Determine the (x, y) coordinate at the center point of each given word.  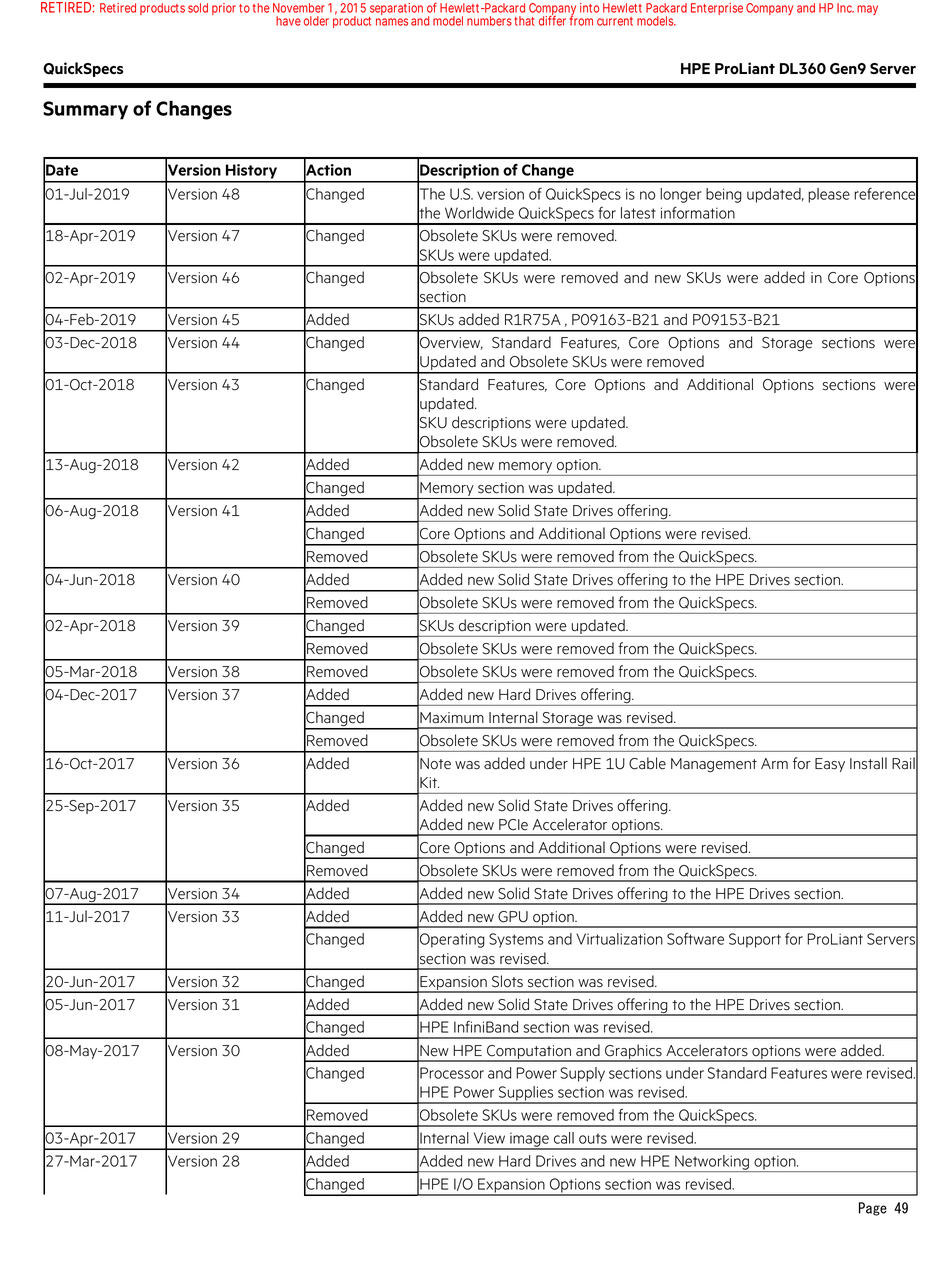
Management (714, 765)
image (529, 1141)
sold (198, 8)
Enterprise (717, 9)
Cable (647, 763)
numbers (489, 21)
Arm (774, 763)
